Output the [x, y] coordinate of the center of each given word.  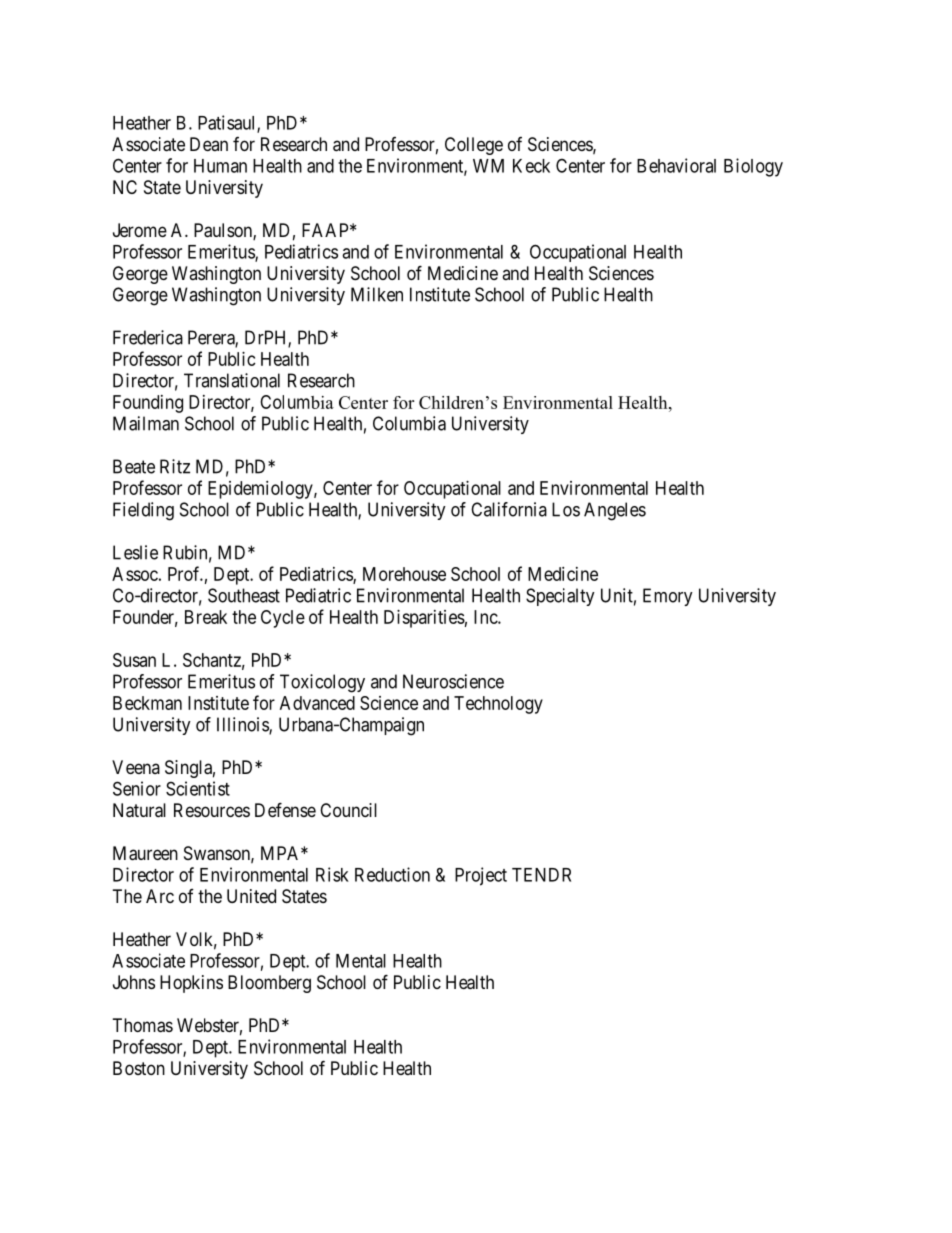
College [474, 146]
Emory [668, 597]
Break [206, 617]
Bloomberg [269, 984]
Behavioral [676, 165]
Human [220, 166]
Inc [486, 617]
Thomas [143, 1025]
